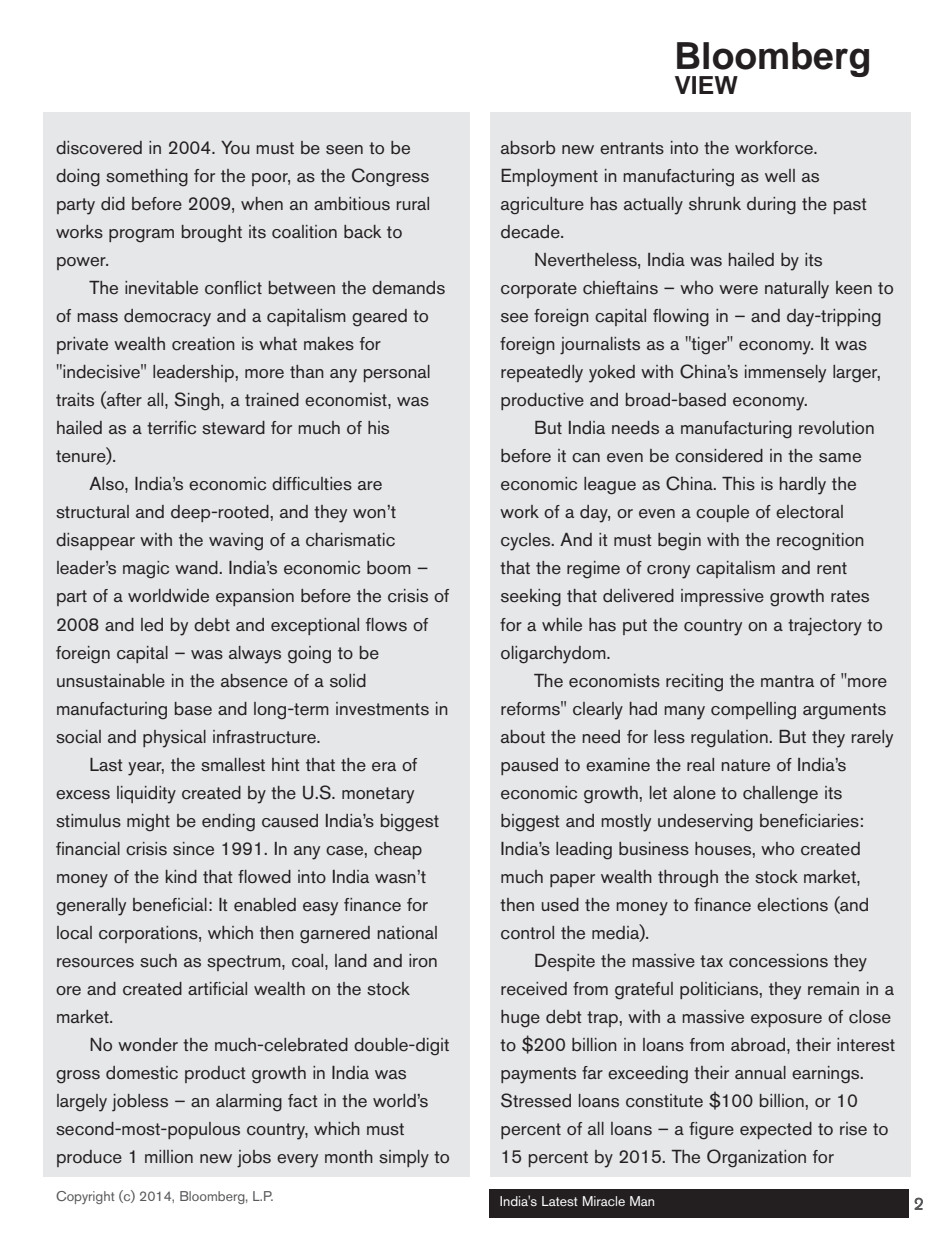  I want to click on hardly, so click(803, 486).
